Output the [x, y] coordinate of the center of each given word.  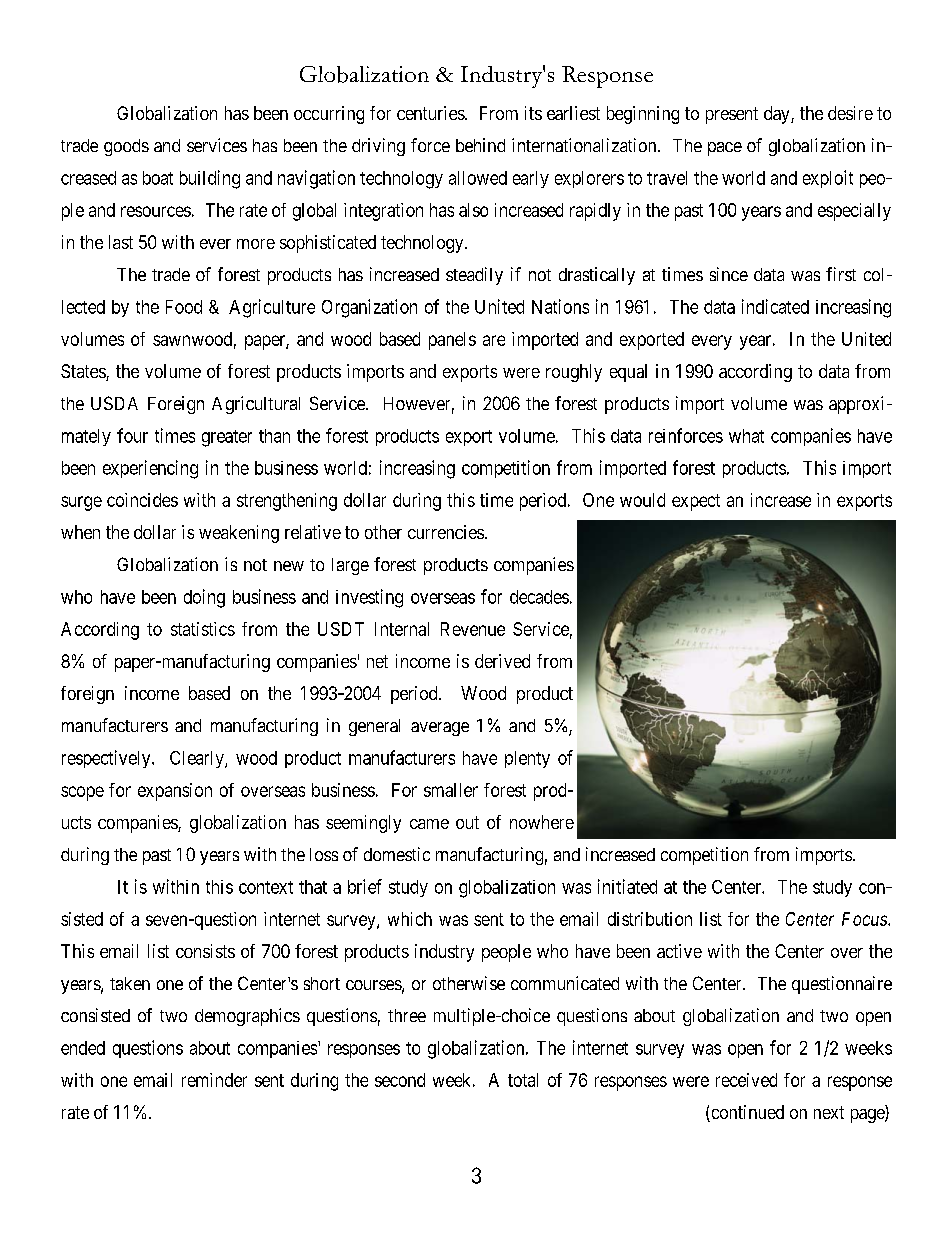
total [523, 1080]
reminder [214, 1080]
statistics [203, 629]
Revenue [473, 629]
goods [126, 147]
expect [696, 502]
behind [480, 145]
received [746, 1080]
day [778, 115]
